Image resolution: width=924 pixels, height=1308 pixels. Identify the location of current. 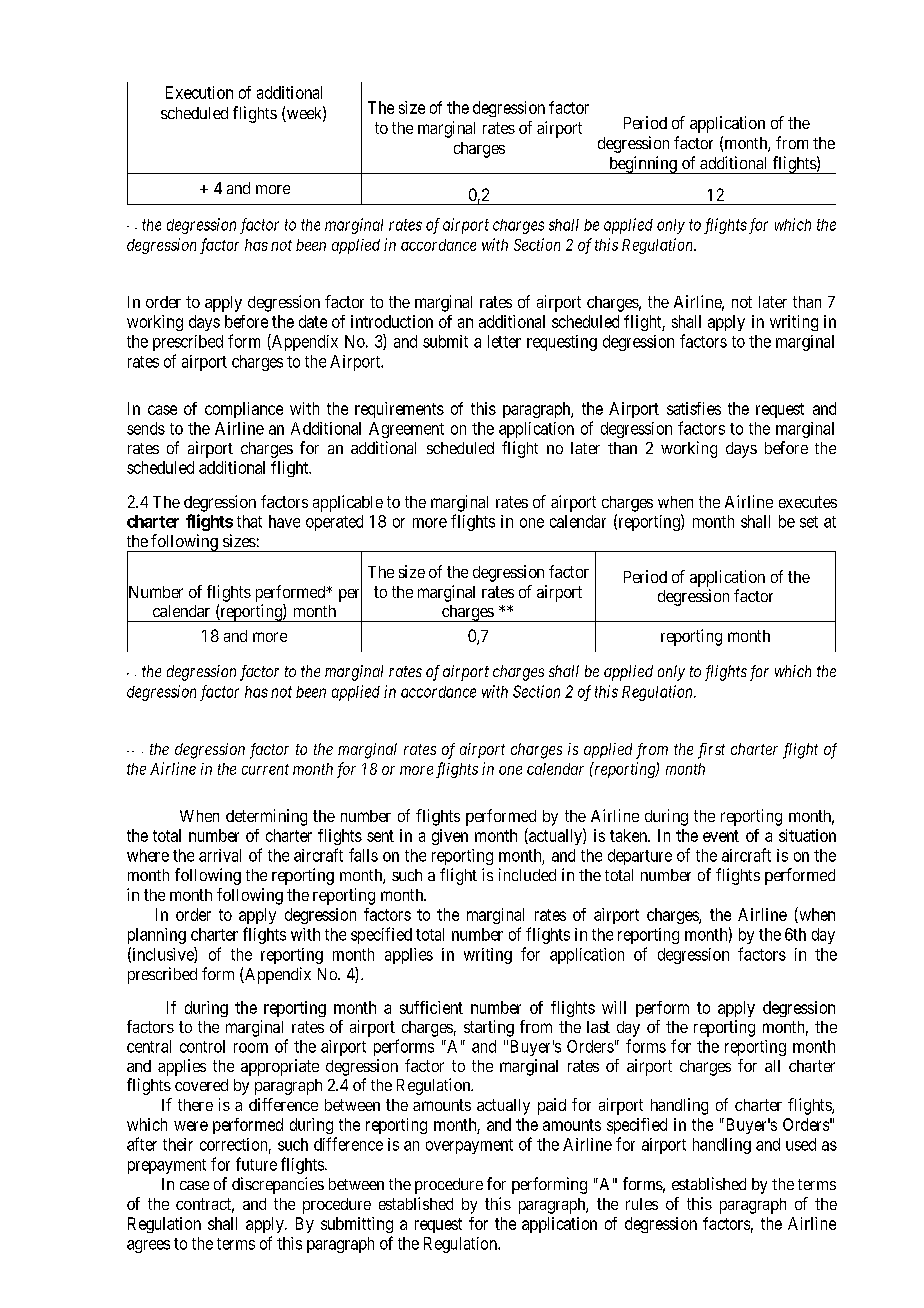
(265, 769).
